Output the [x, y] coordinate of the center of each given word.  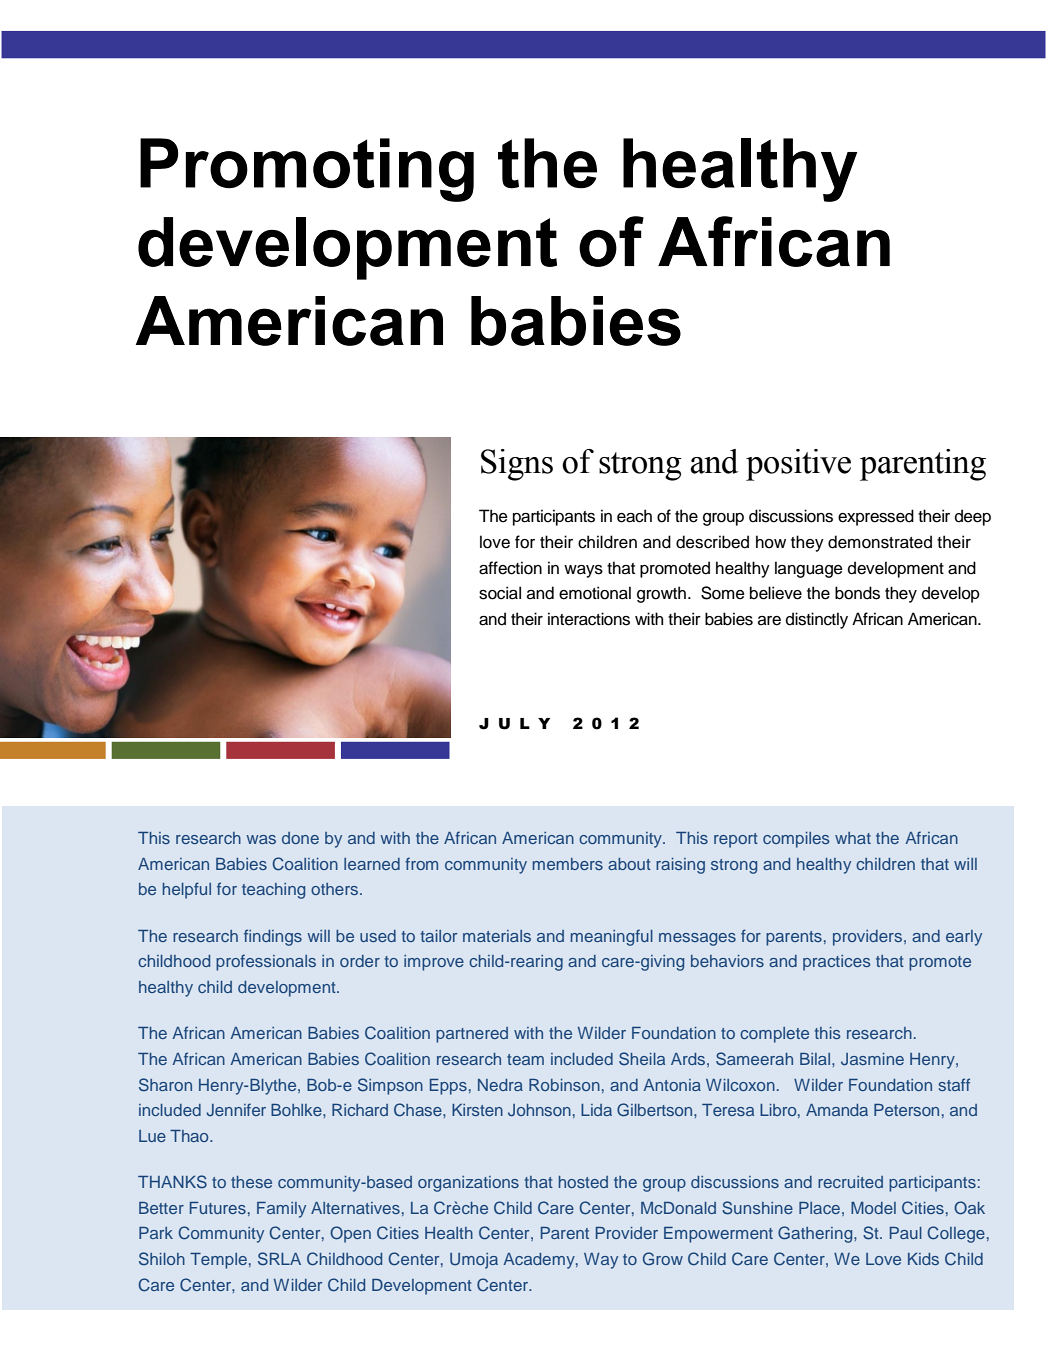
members [568, 864]
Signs [517, 465]
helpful [187, 890]
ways [583, 571]
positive [798, 465]
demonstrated [880, 542]
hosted [583, 1182]
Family [281, 1210]
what [853, 838]
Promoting [307, 170]
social [500, 593]
